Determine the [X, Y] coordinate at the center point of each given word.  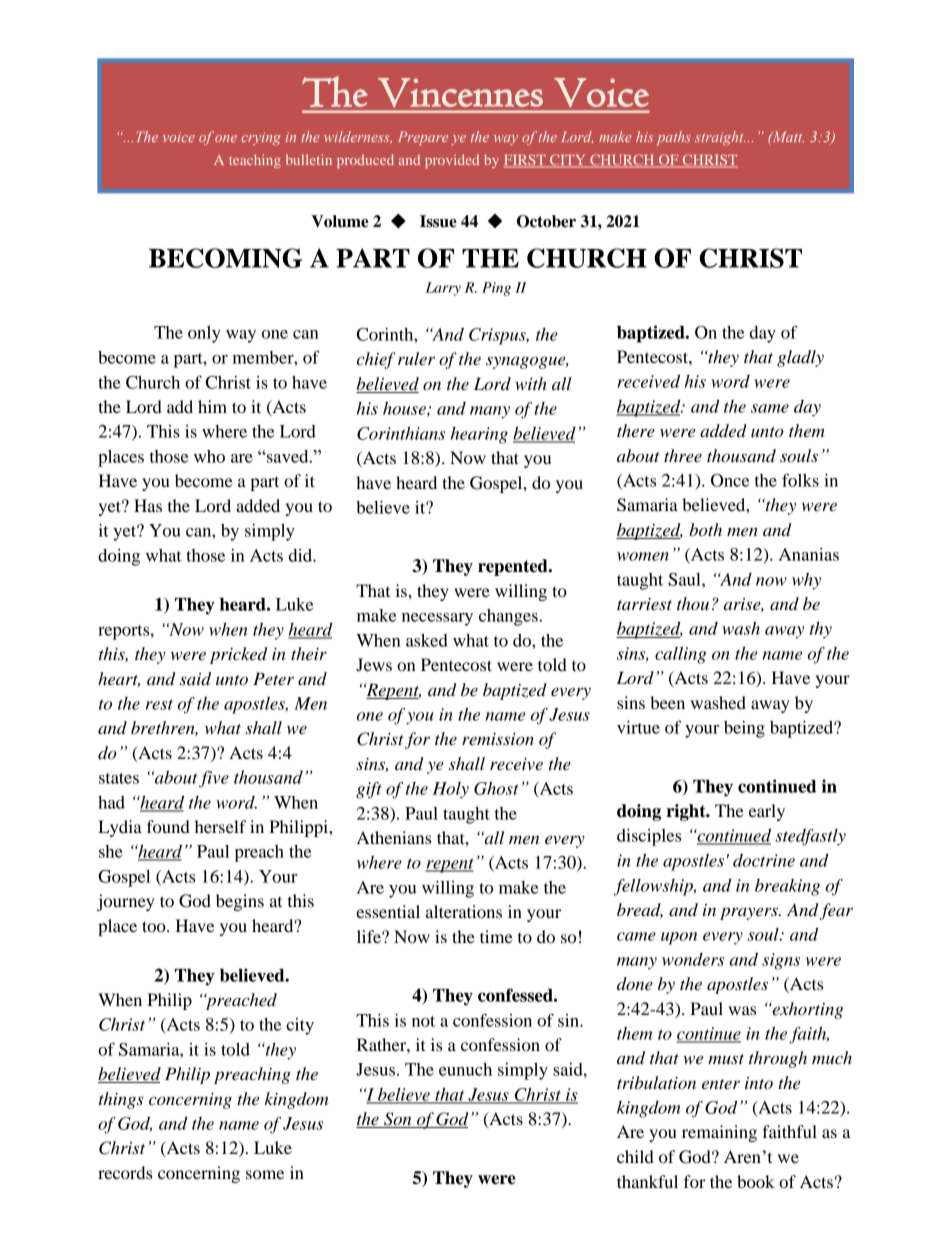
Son [398, 1120]
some [265, 1174]
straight [720, 138]
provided [452, 161]
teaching [255, 161]
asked [427, 640]
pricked [239, 655]
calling [681, 655]
